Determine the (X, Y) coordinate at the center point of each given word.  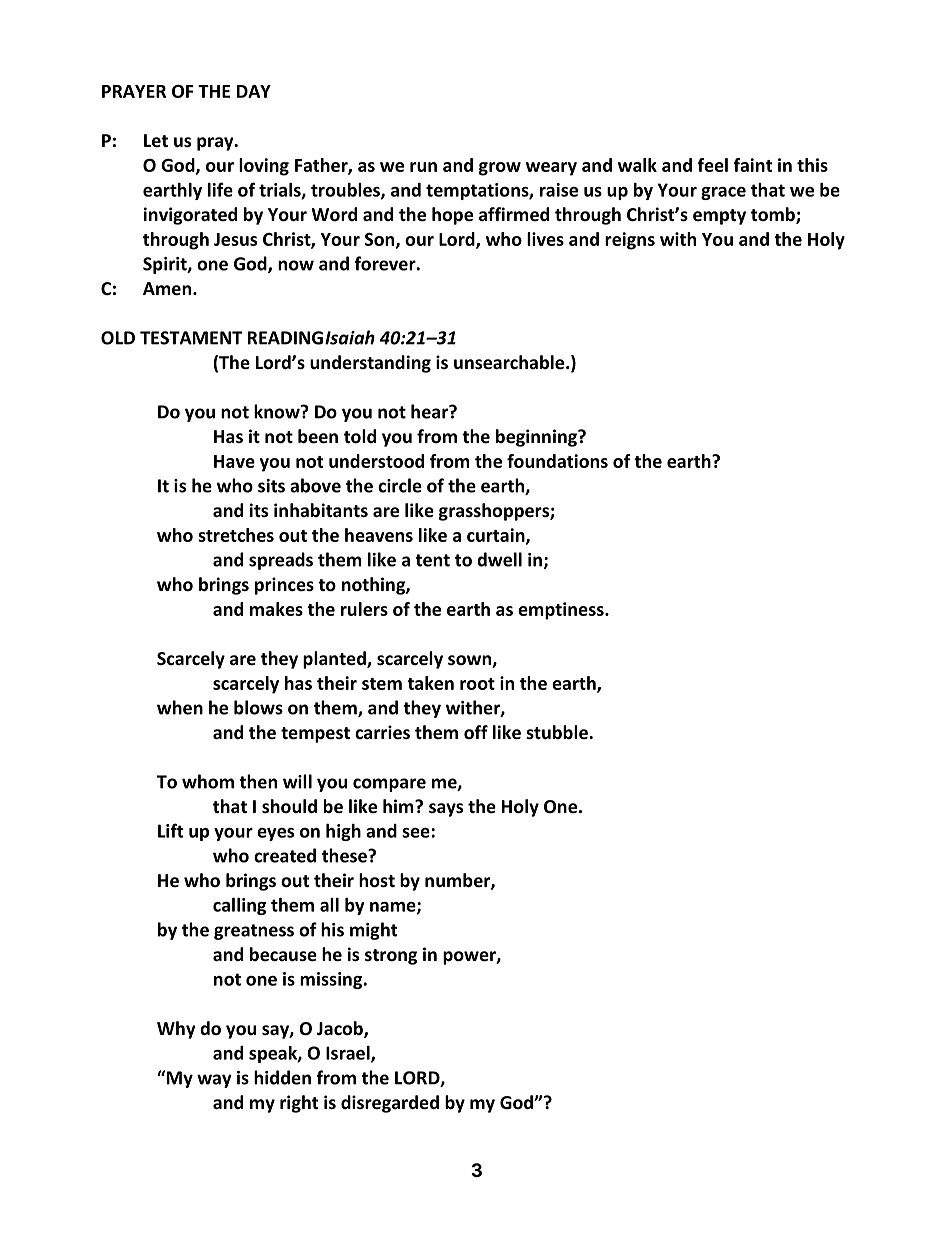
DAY (254, 91)
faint (753, 165)
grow (500, 169)
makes (276, 609)
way (214, 1081)
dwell (499, 559)
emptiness (562, 611)
